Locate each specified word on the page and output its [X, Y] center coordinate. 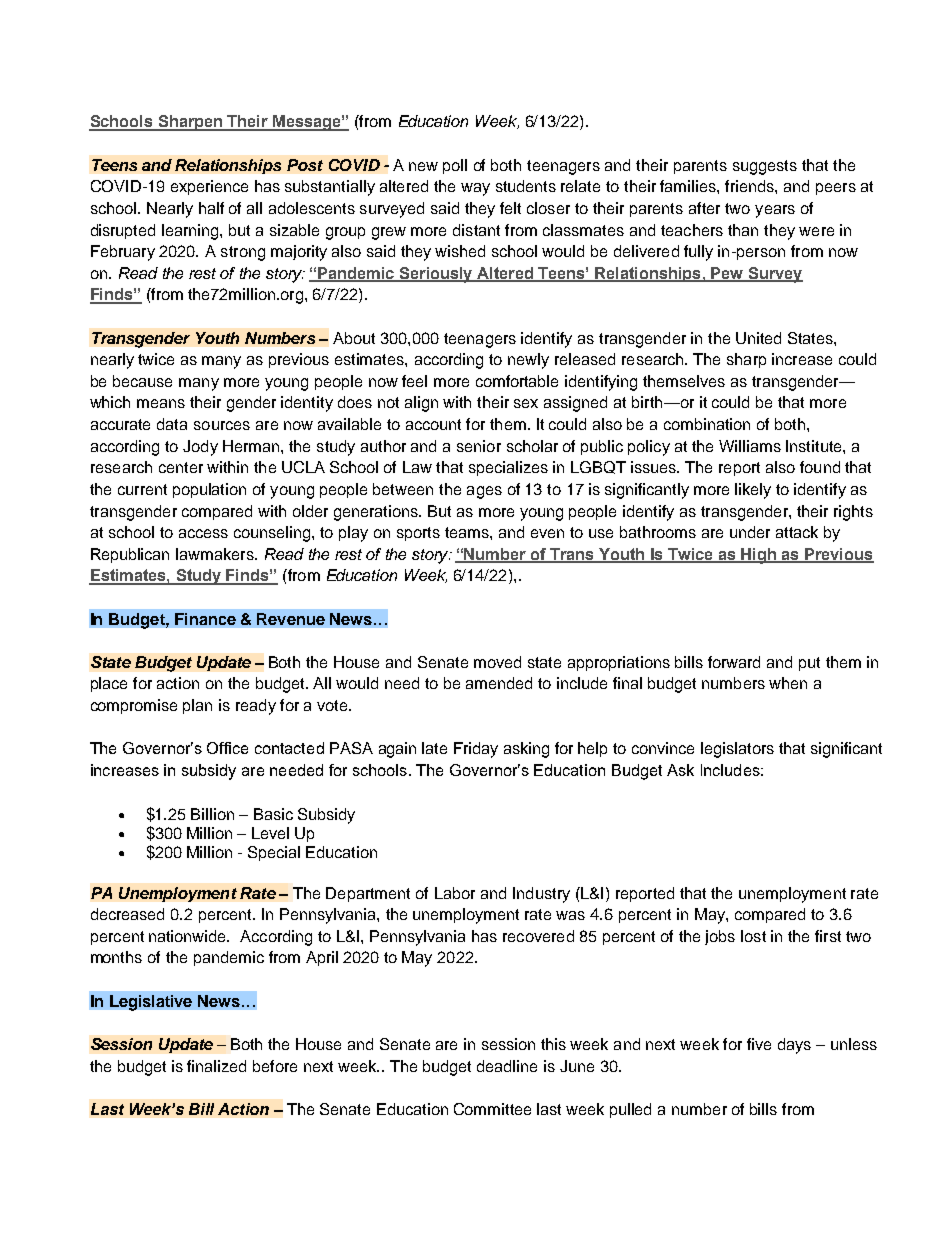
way [475, 189]
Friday [476, 750]
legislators [737, 750]
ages [484, 492]
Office [227, 748]
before [275, 1066]
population [209, 490]
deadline [507, 1066]
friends [750, 186]
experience [209, 187]
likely [753, 491]
